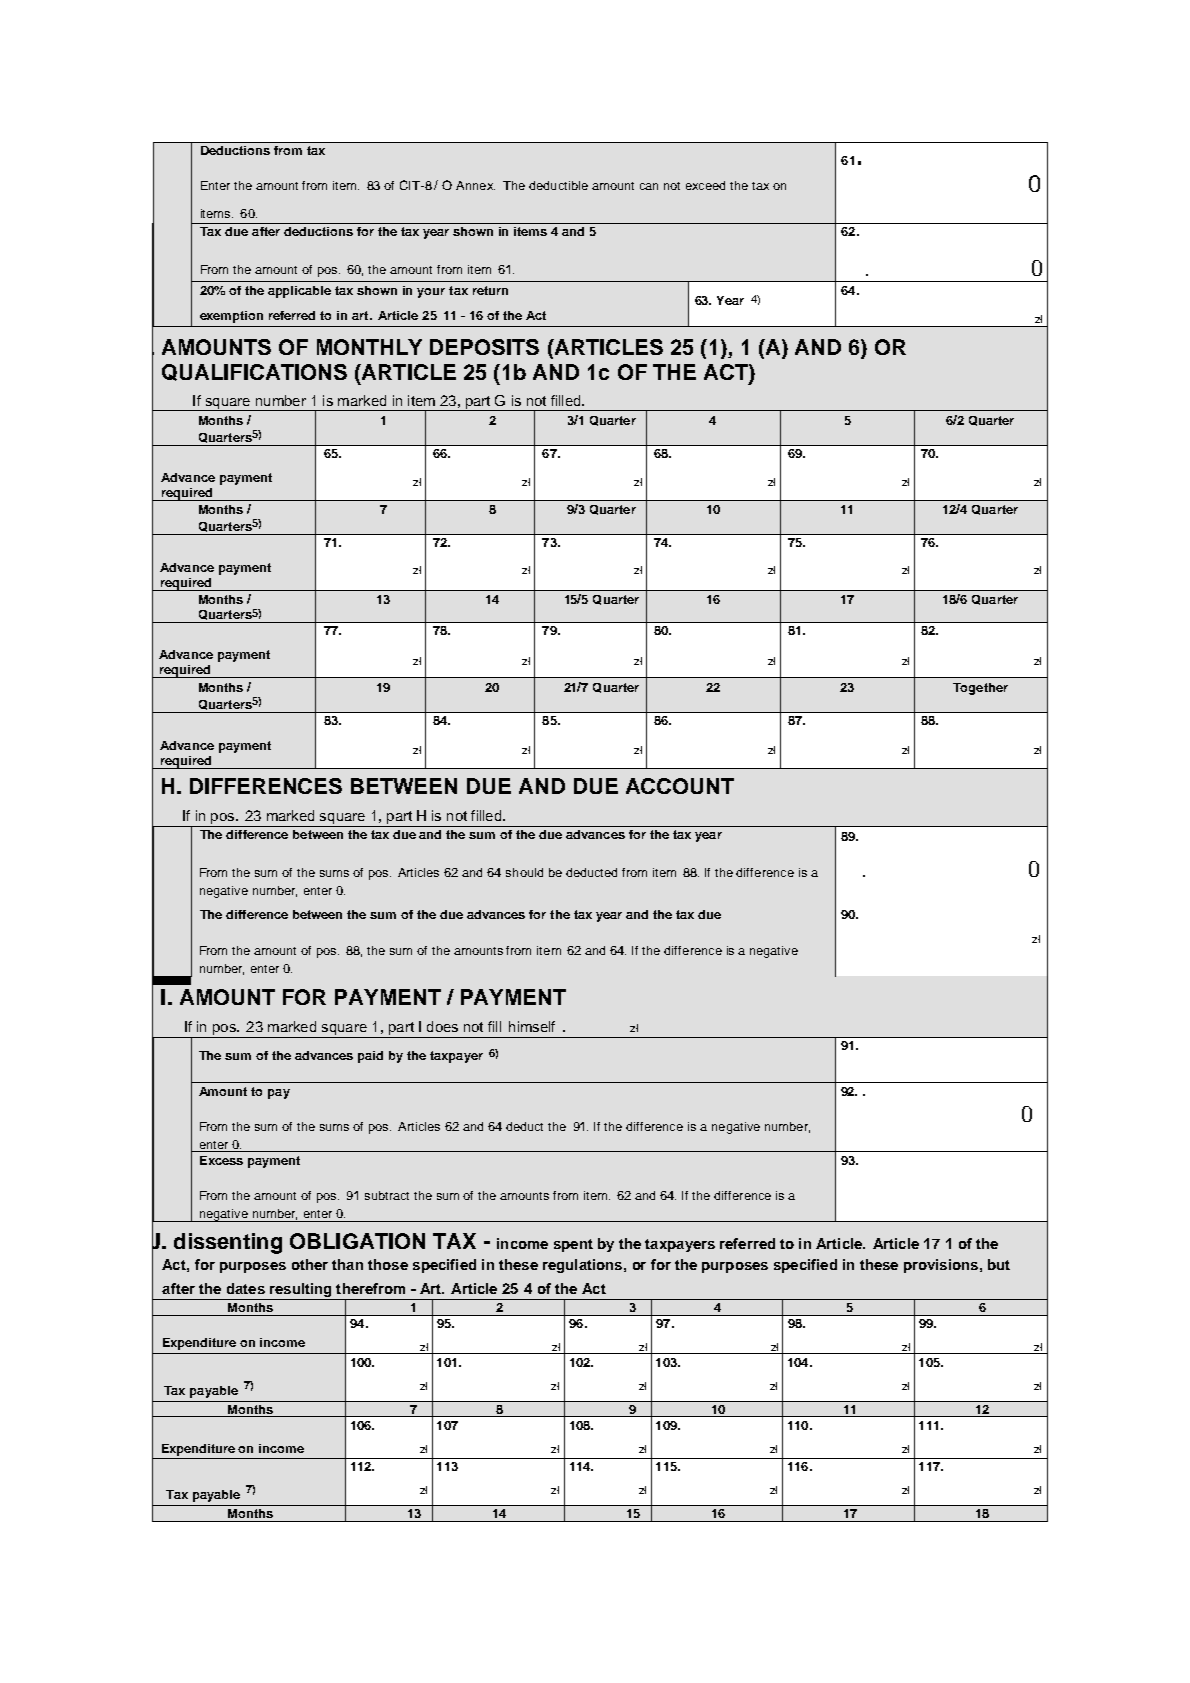  Describe the element at coordinates (705, 185) in the screenshot. I see `exceed` at that location.
